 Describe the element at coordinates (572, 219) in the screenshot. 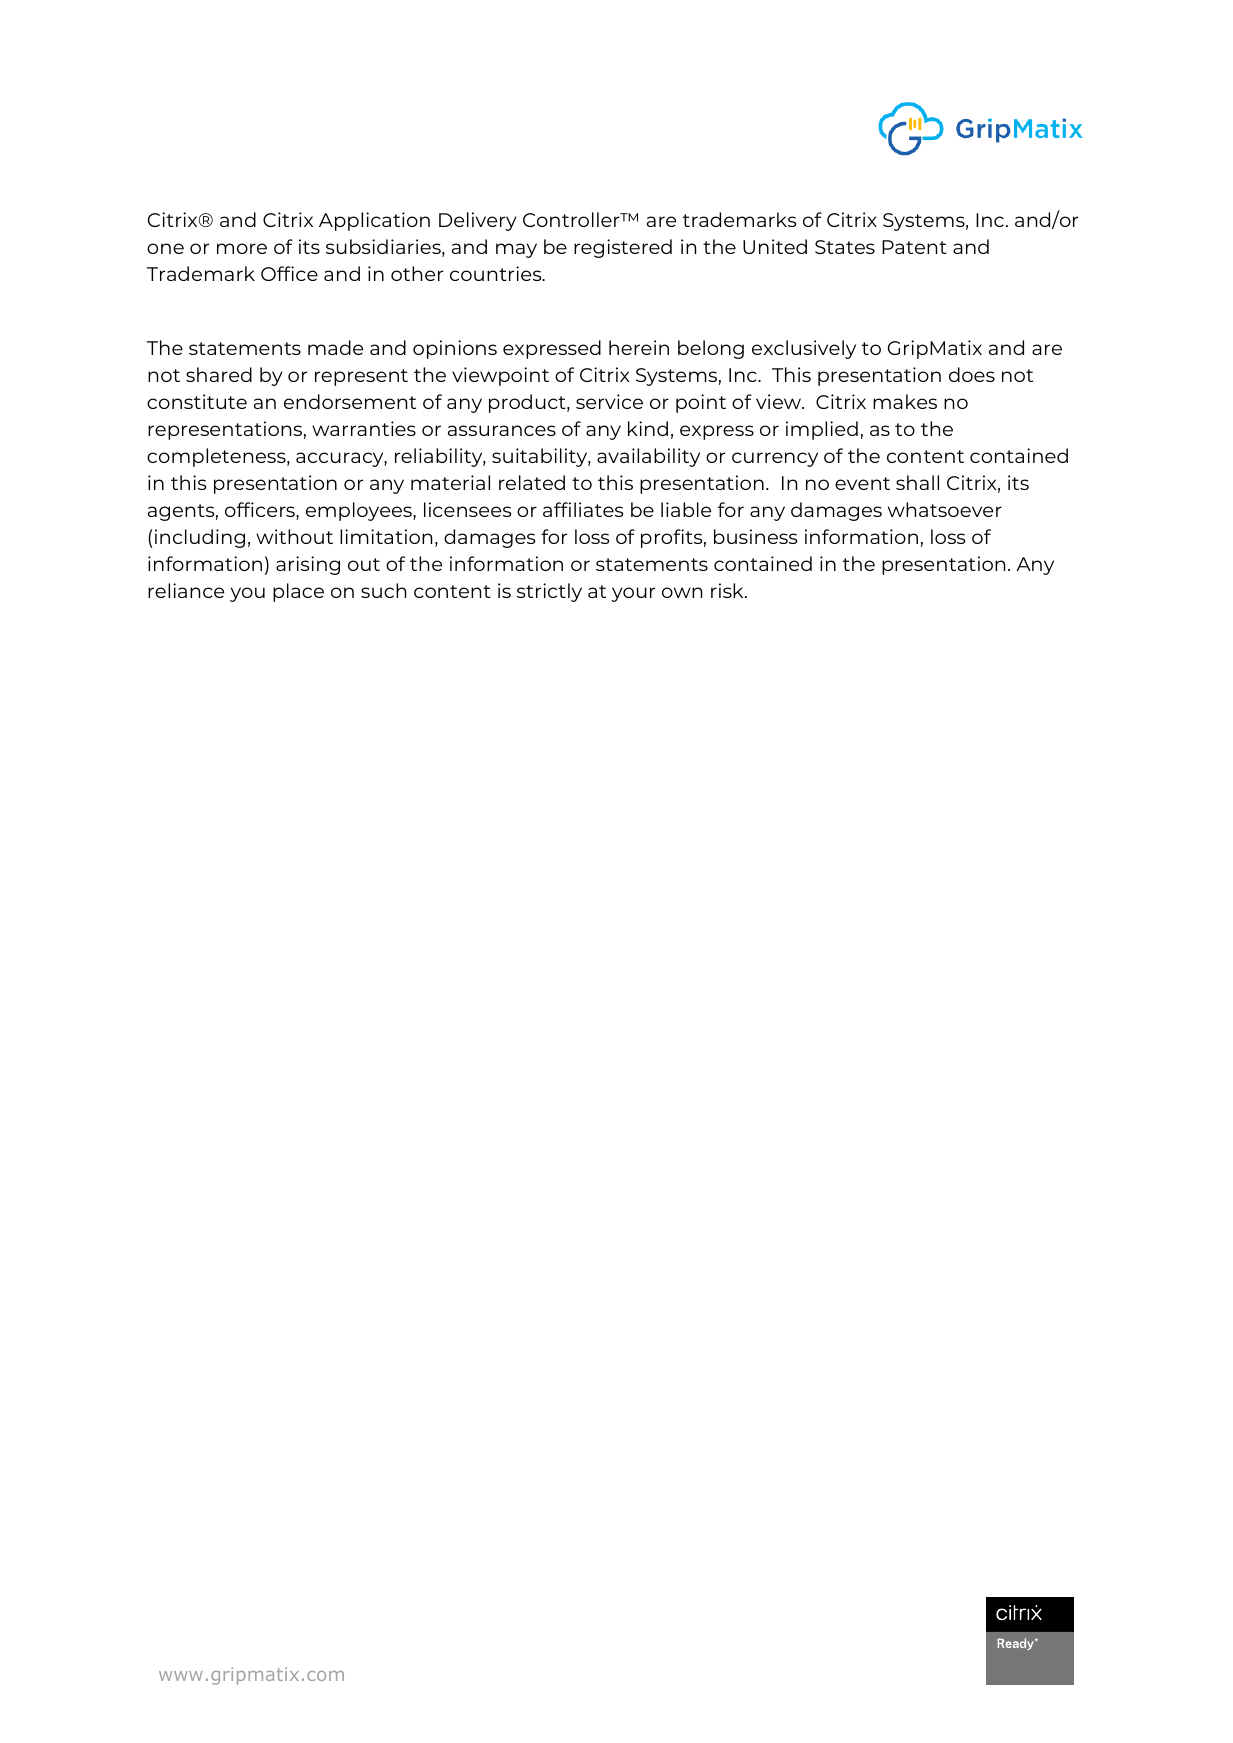

I see `Controller` at that location.
